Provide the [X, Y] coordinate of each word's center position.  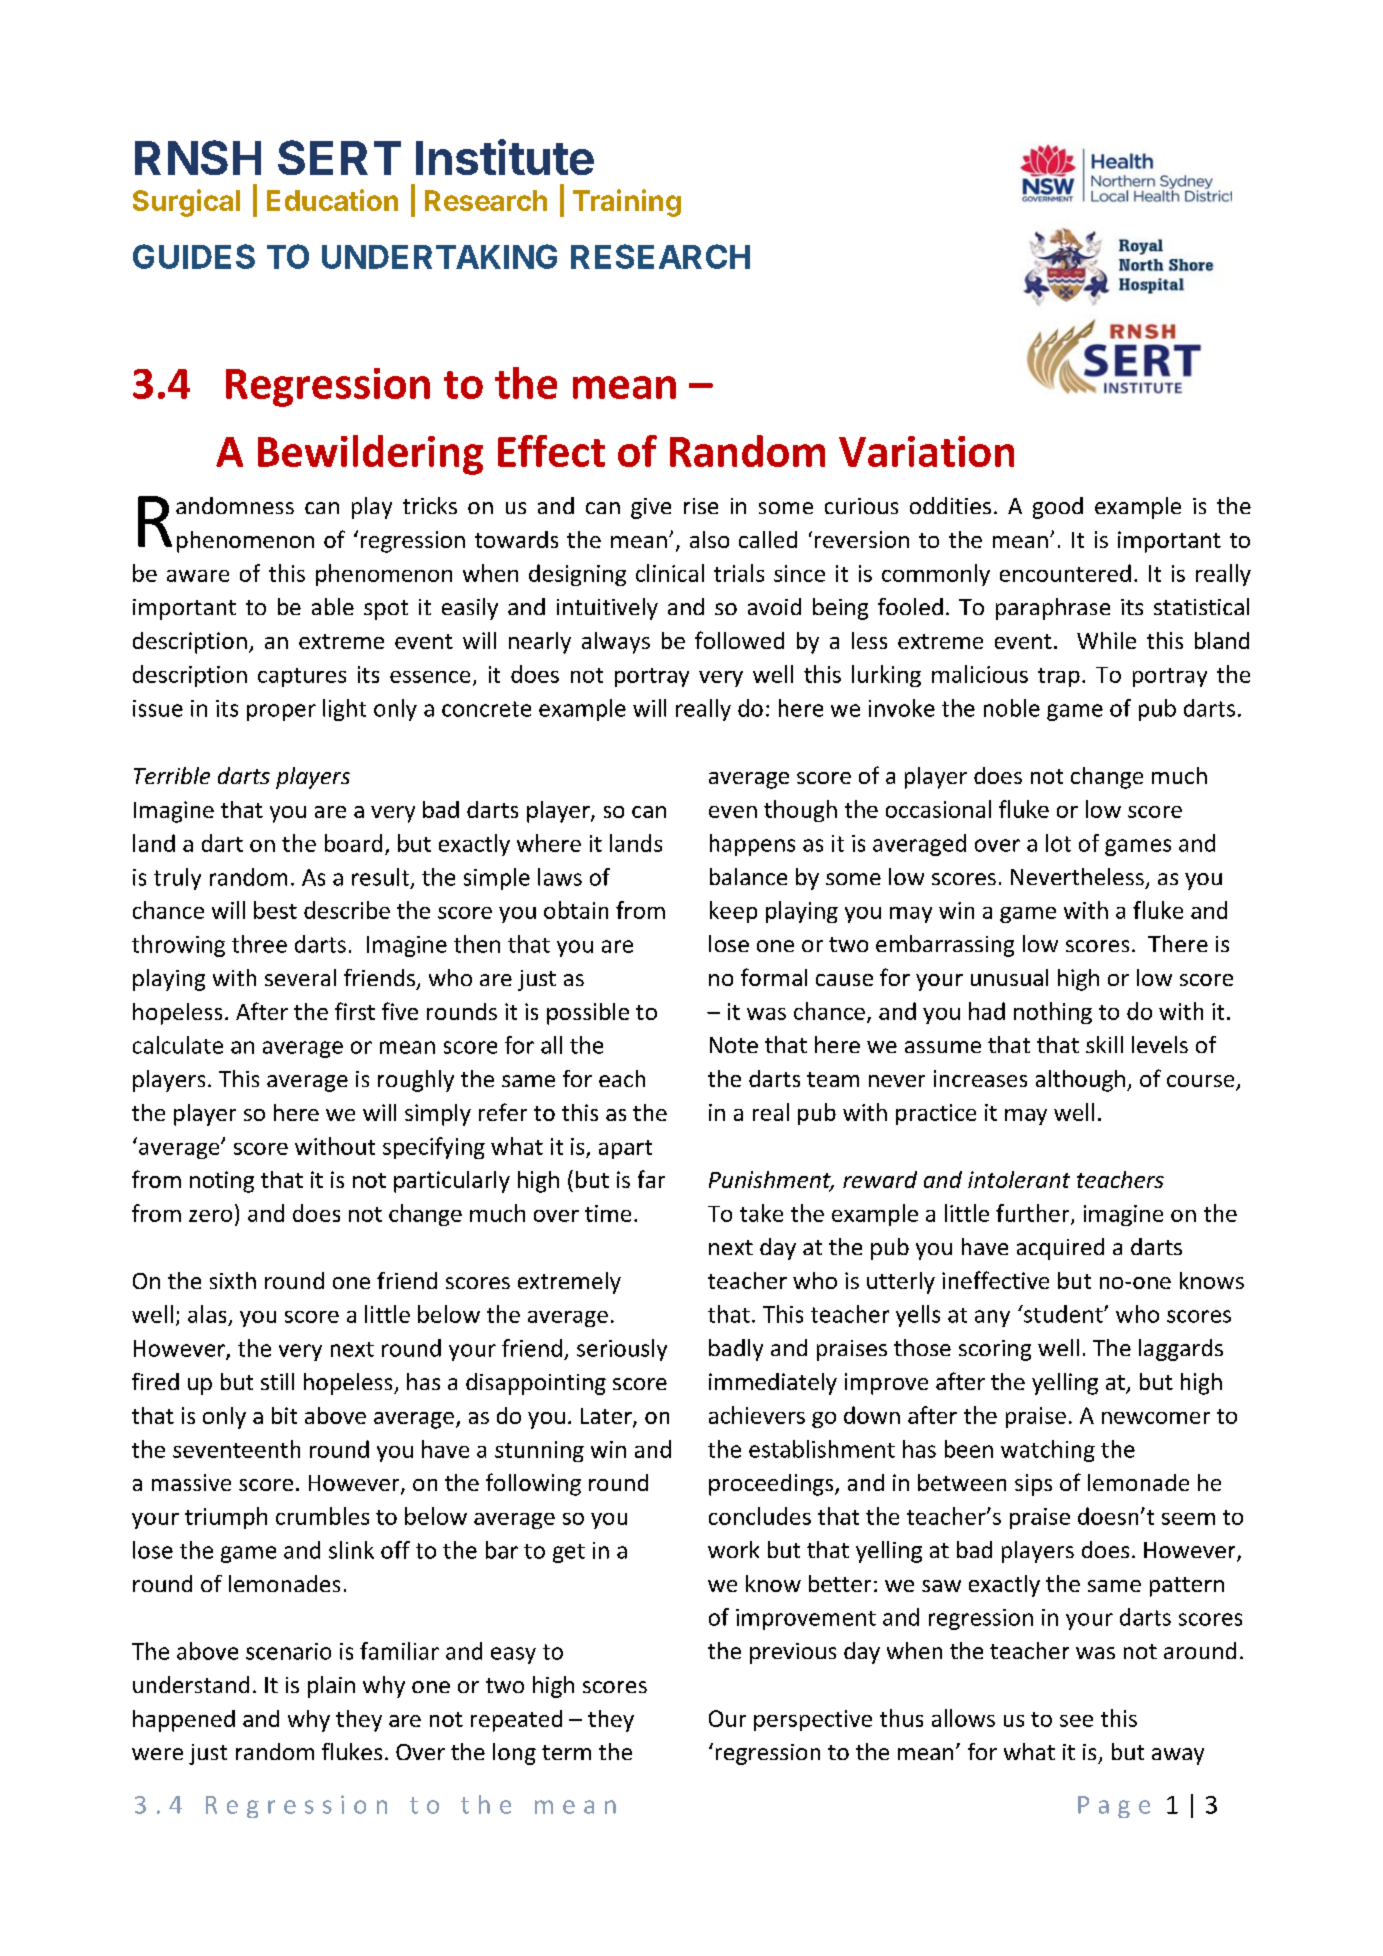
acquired [1060, 1249]
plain [331, 1687]
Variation [926, 451]
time [608, 1213]
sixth [233, 1280]
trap [1059, 677]
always [616, 643]
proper [281, 712]
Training [627, 203]
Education [332, 200]
